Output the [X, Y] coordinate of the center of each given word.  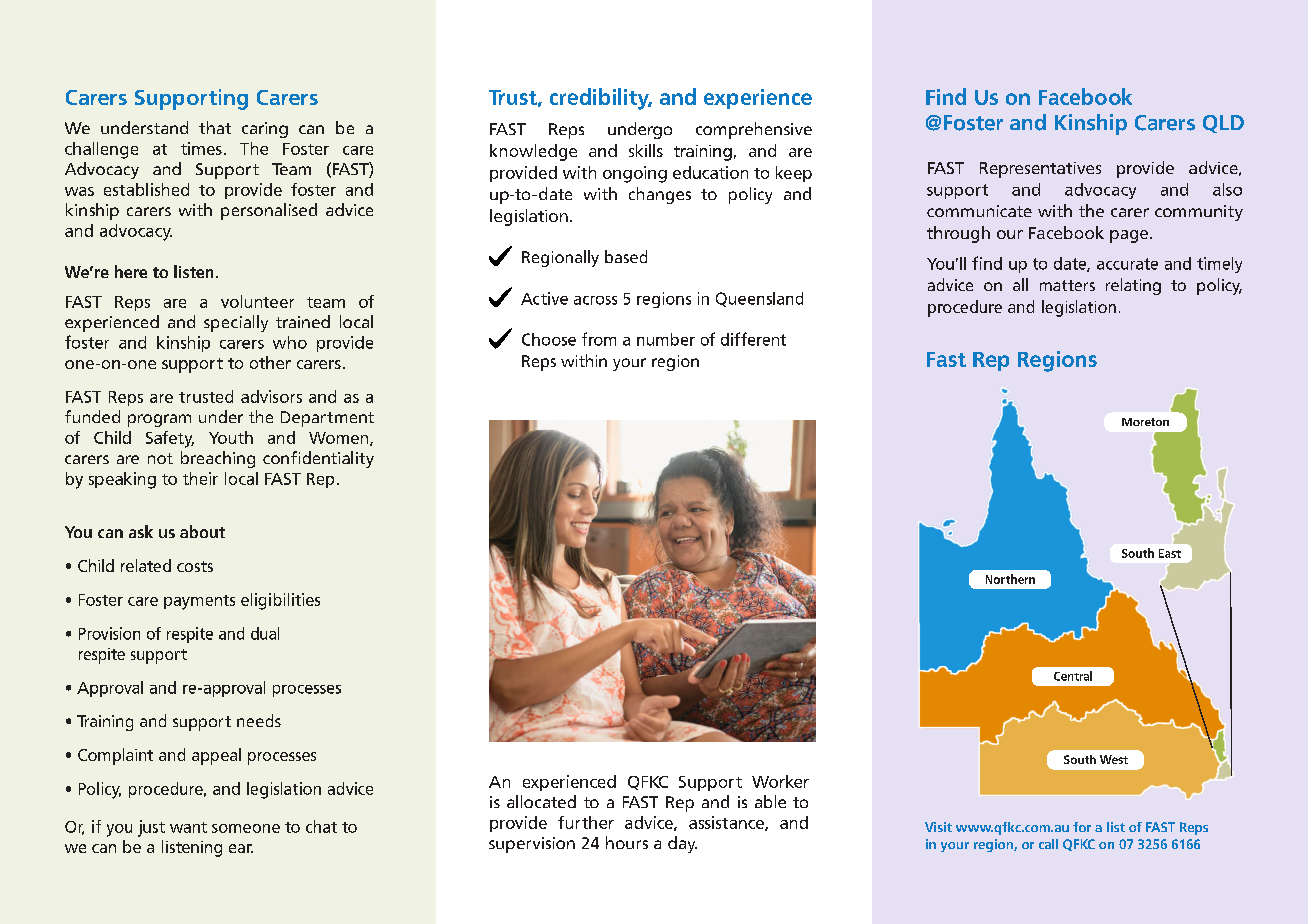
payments [199, 602]
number [666, 339]
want [188, 827]
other [270, 362]
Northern [1010, 579]
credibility [601, 99]
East [1170, 553]
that [215, 127]
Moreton [1145, 422]
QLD [1223, 124]
